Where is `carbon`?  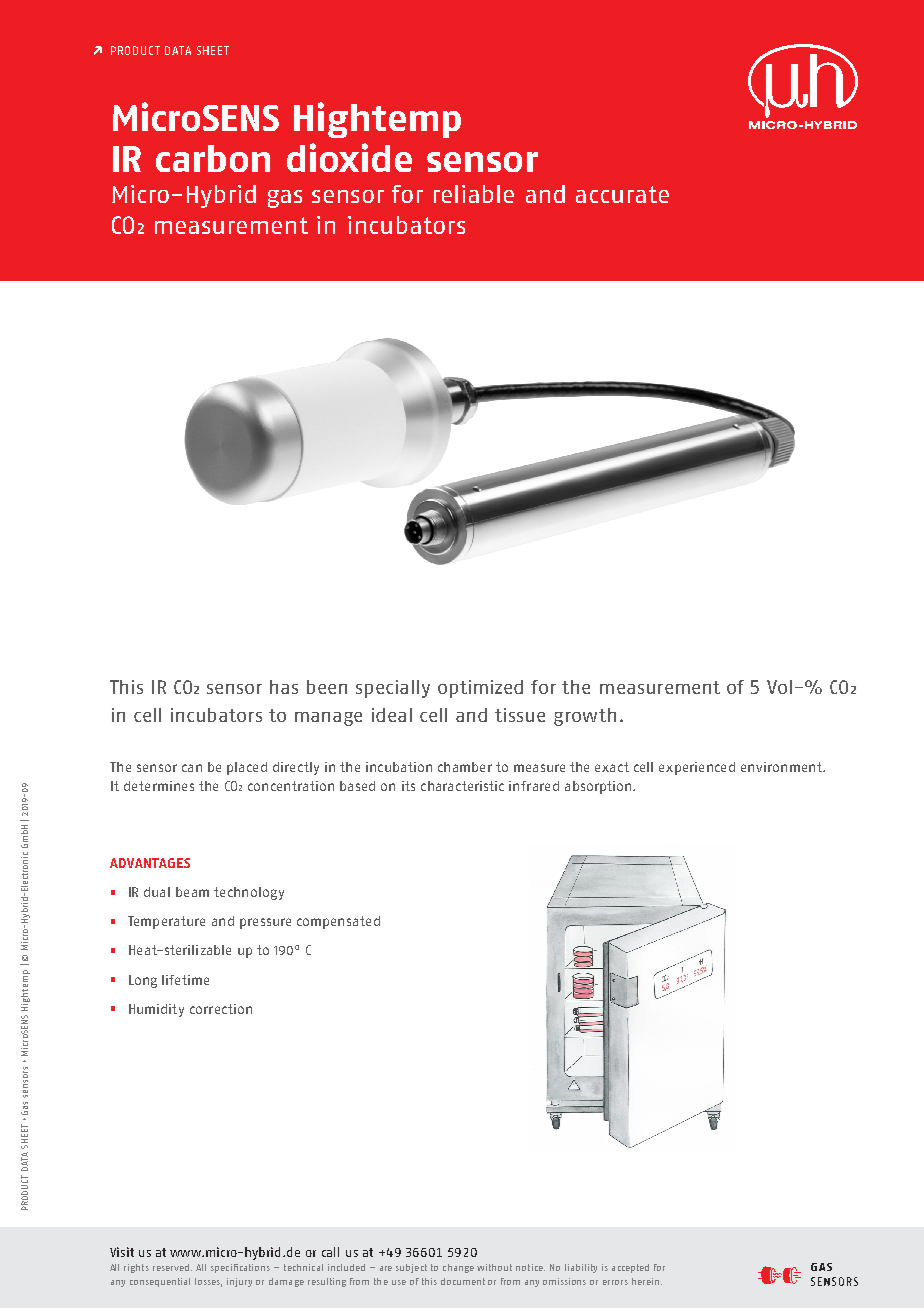 carbon is located at coordinates (213, 158).
